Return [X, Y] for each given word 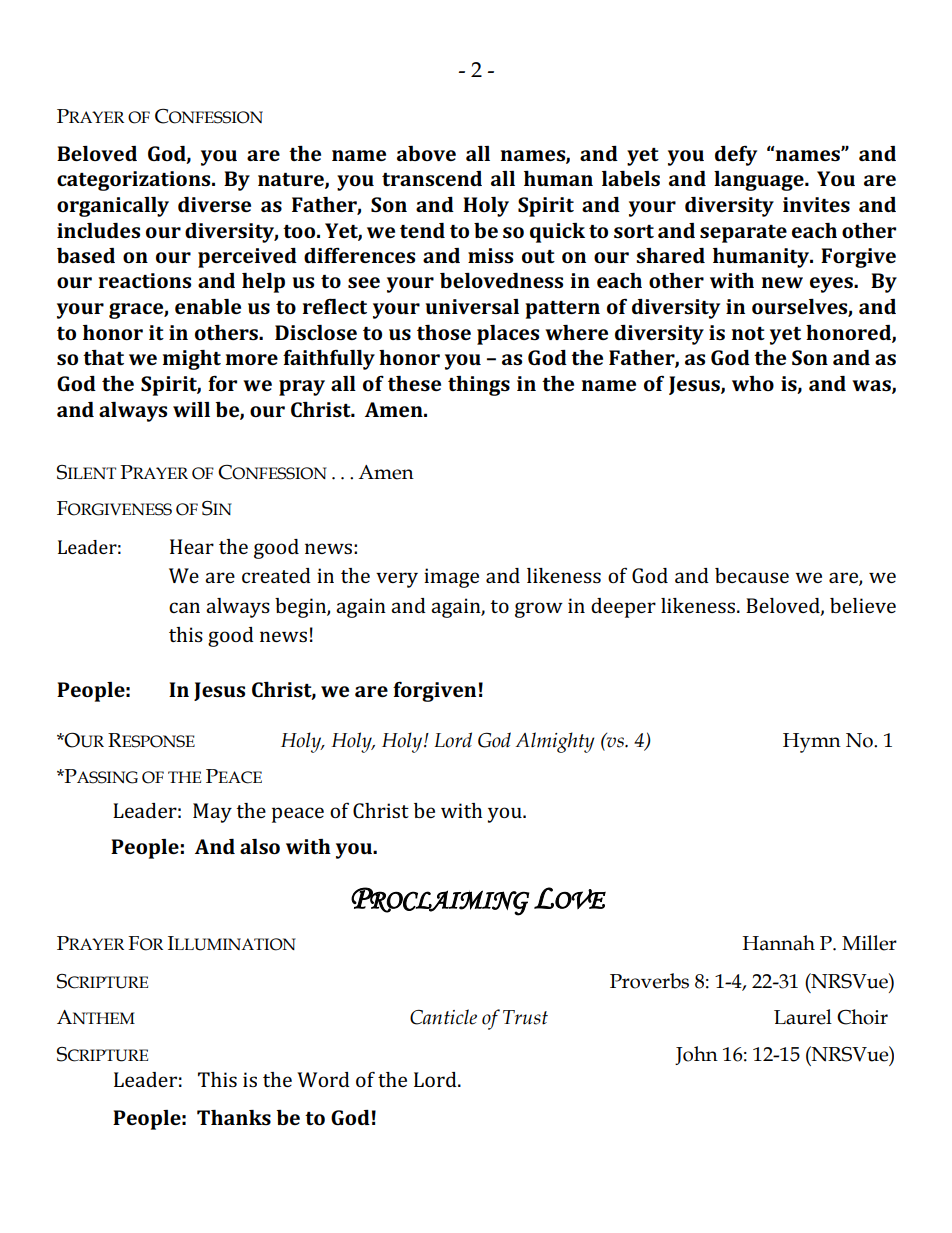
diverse [214, 204]
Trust [525, 1017]
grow [539, 610]
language [760, 181]
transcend [432, 178]
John [696, 1055]
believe [863, 605]
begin [301, 608]
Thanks [234, 1117]
